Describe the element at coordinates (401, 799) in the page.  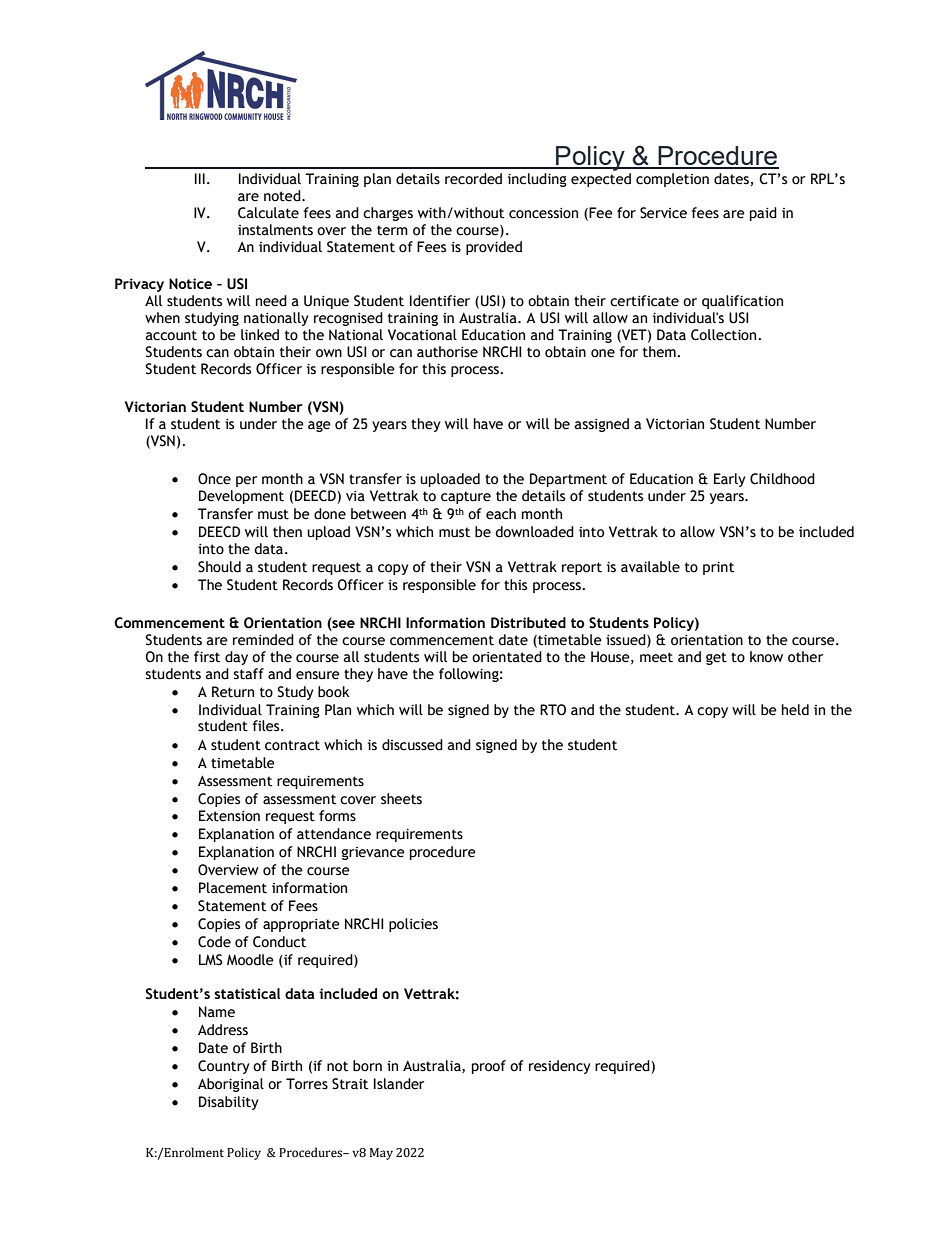
I see `sheets` at that location.
